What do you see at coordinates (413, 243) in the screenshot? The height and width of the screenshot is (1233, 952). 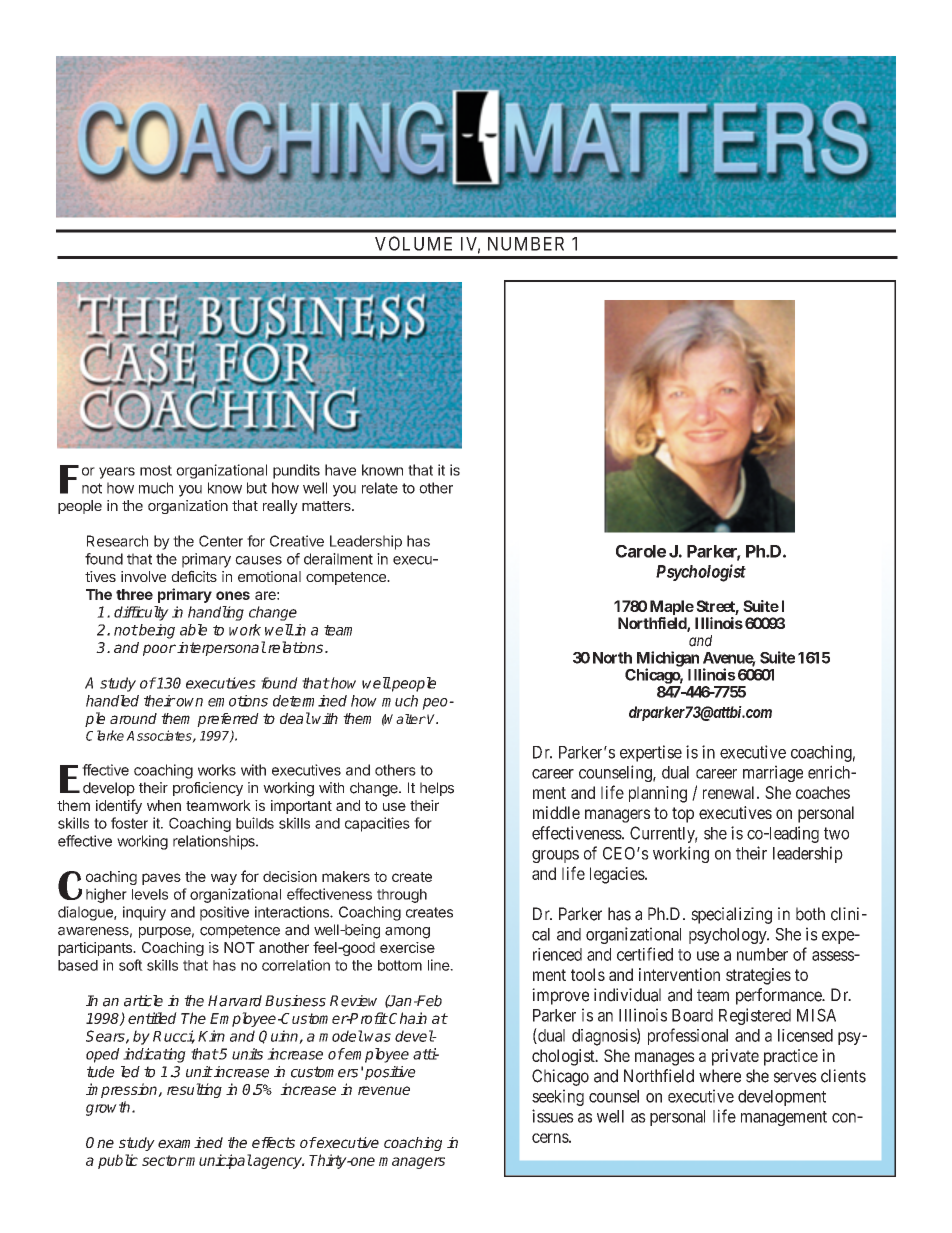 I see `VOLUME` at bounding box center [413, 243].
